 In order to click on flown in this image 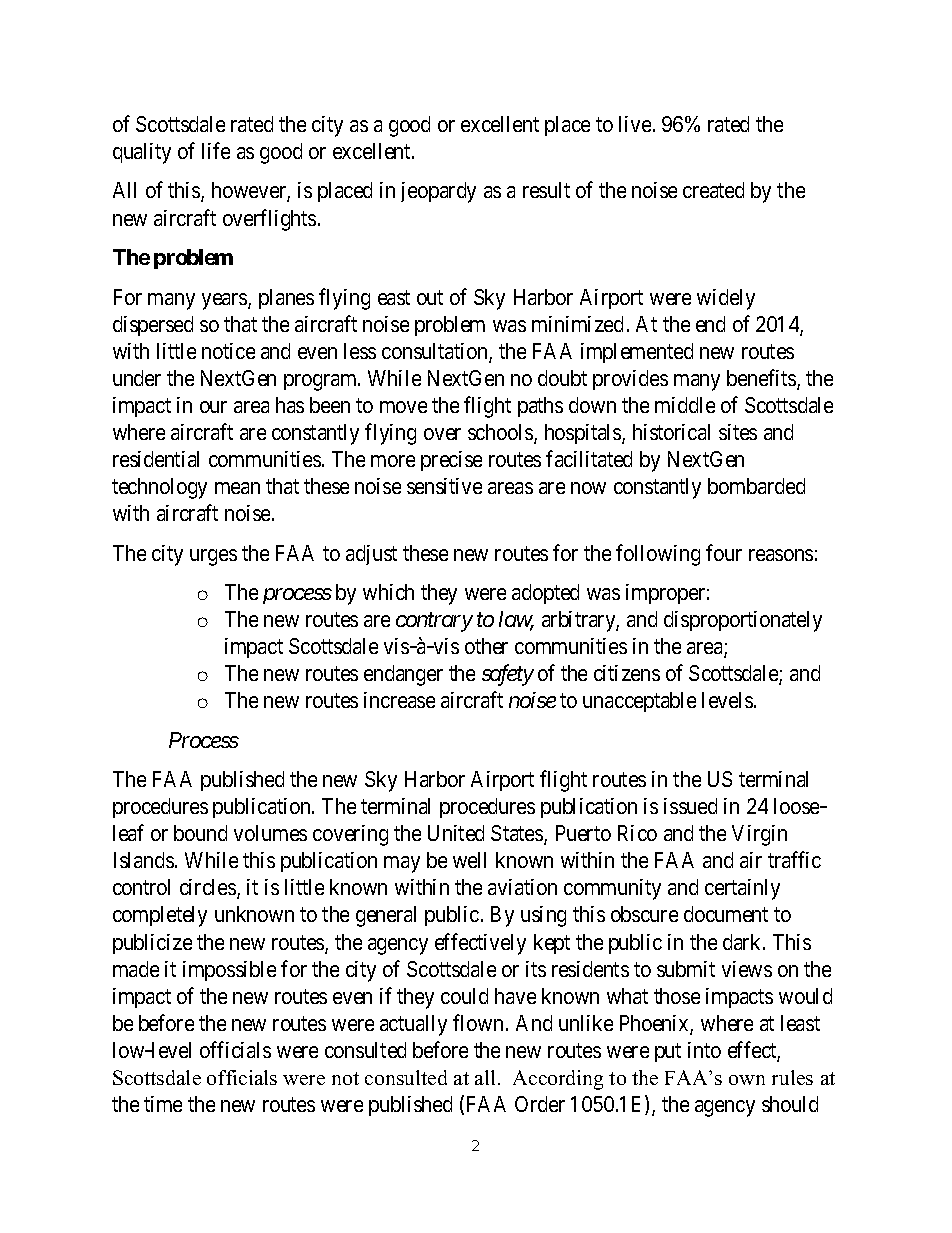, I will do `click(478, 1022)`.
